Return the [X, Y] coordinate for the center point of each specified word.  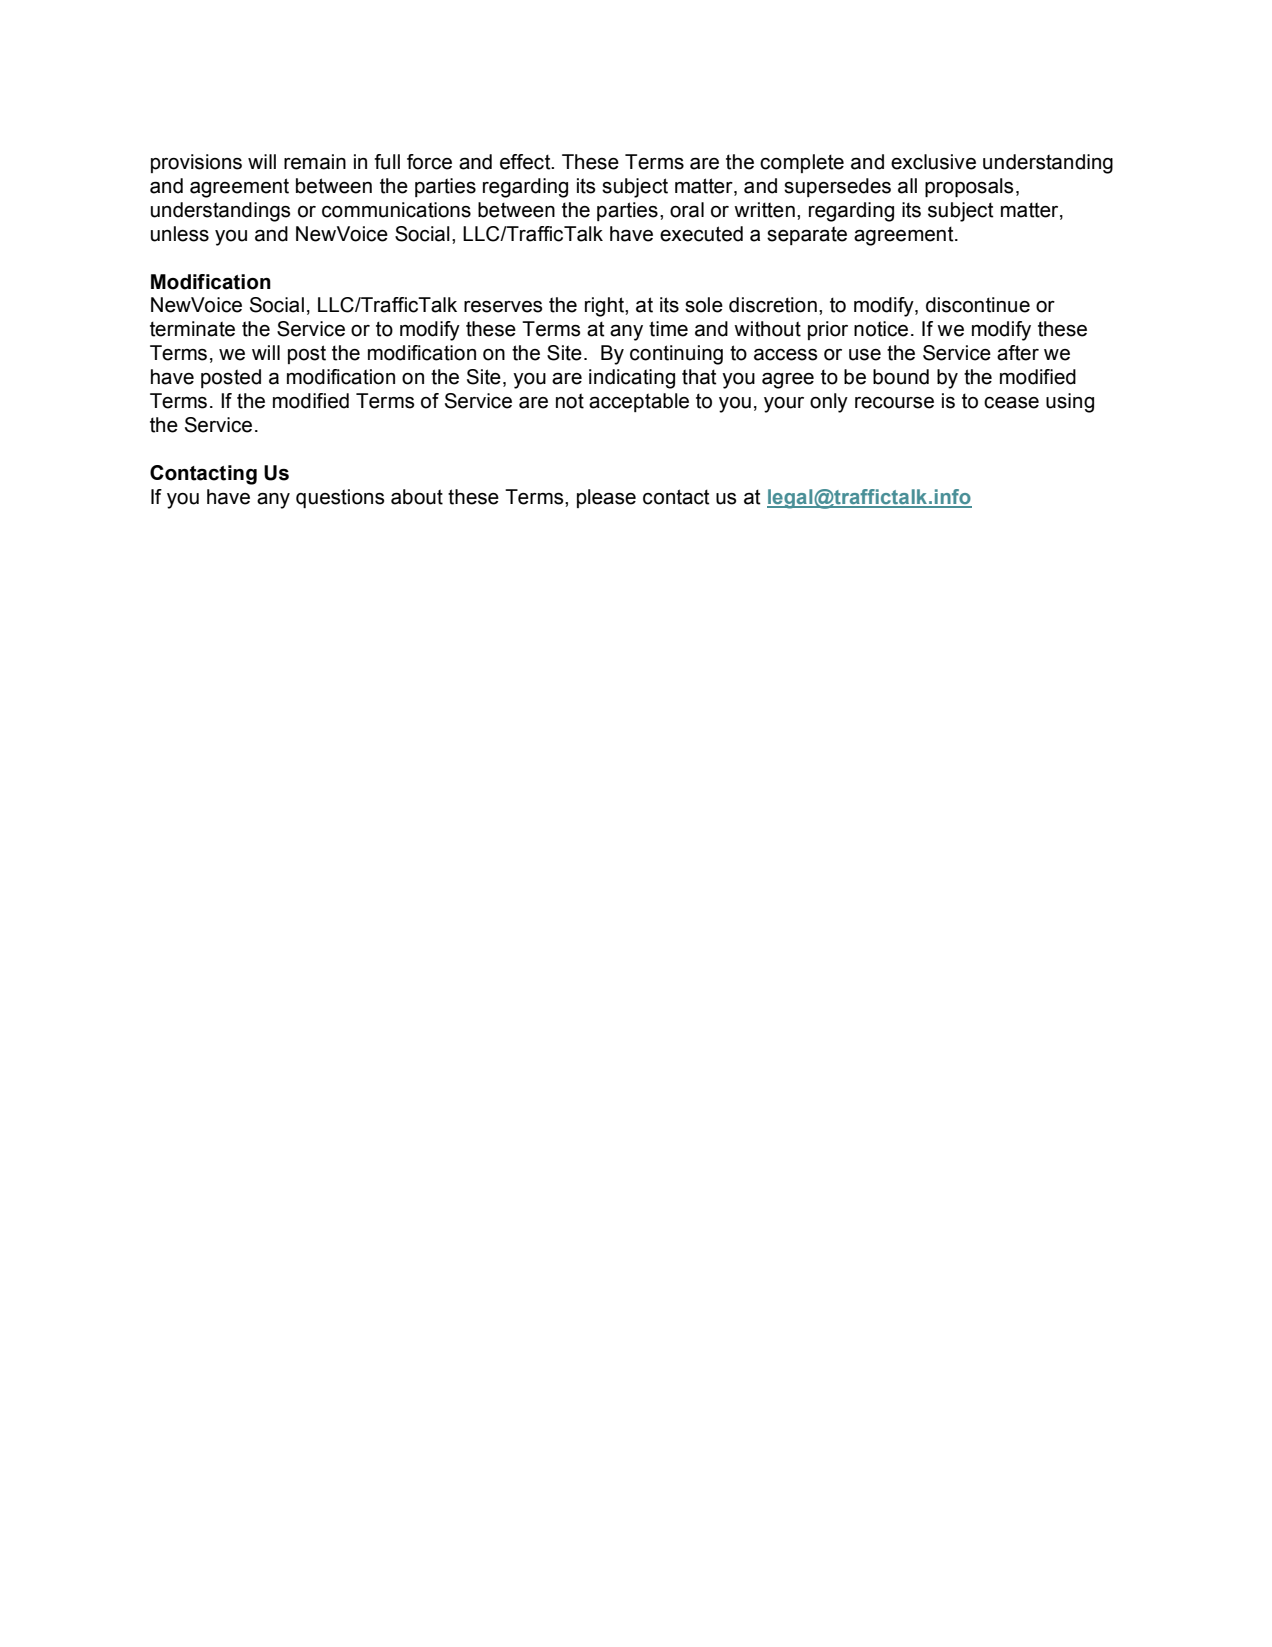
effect [526, 162]
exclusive [933, 162]
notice [881, 329]
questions [340, 498]
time [668, 329]
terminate [192, 329]
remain [315, 162]
